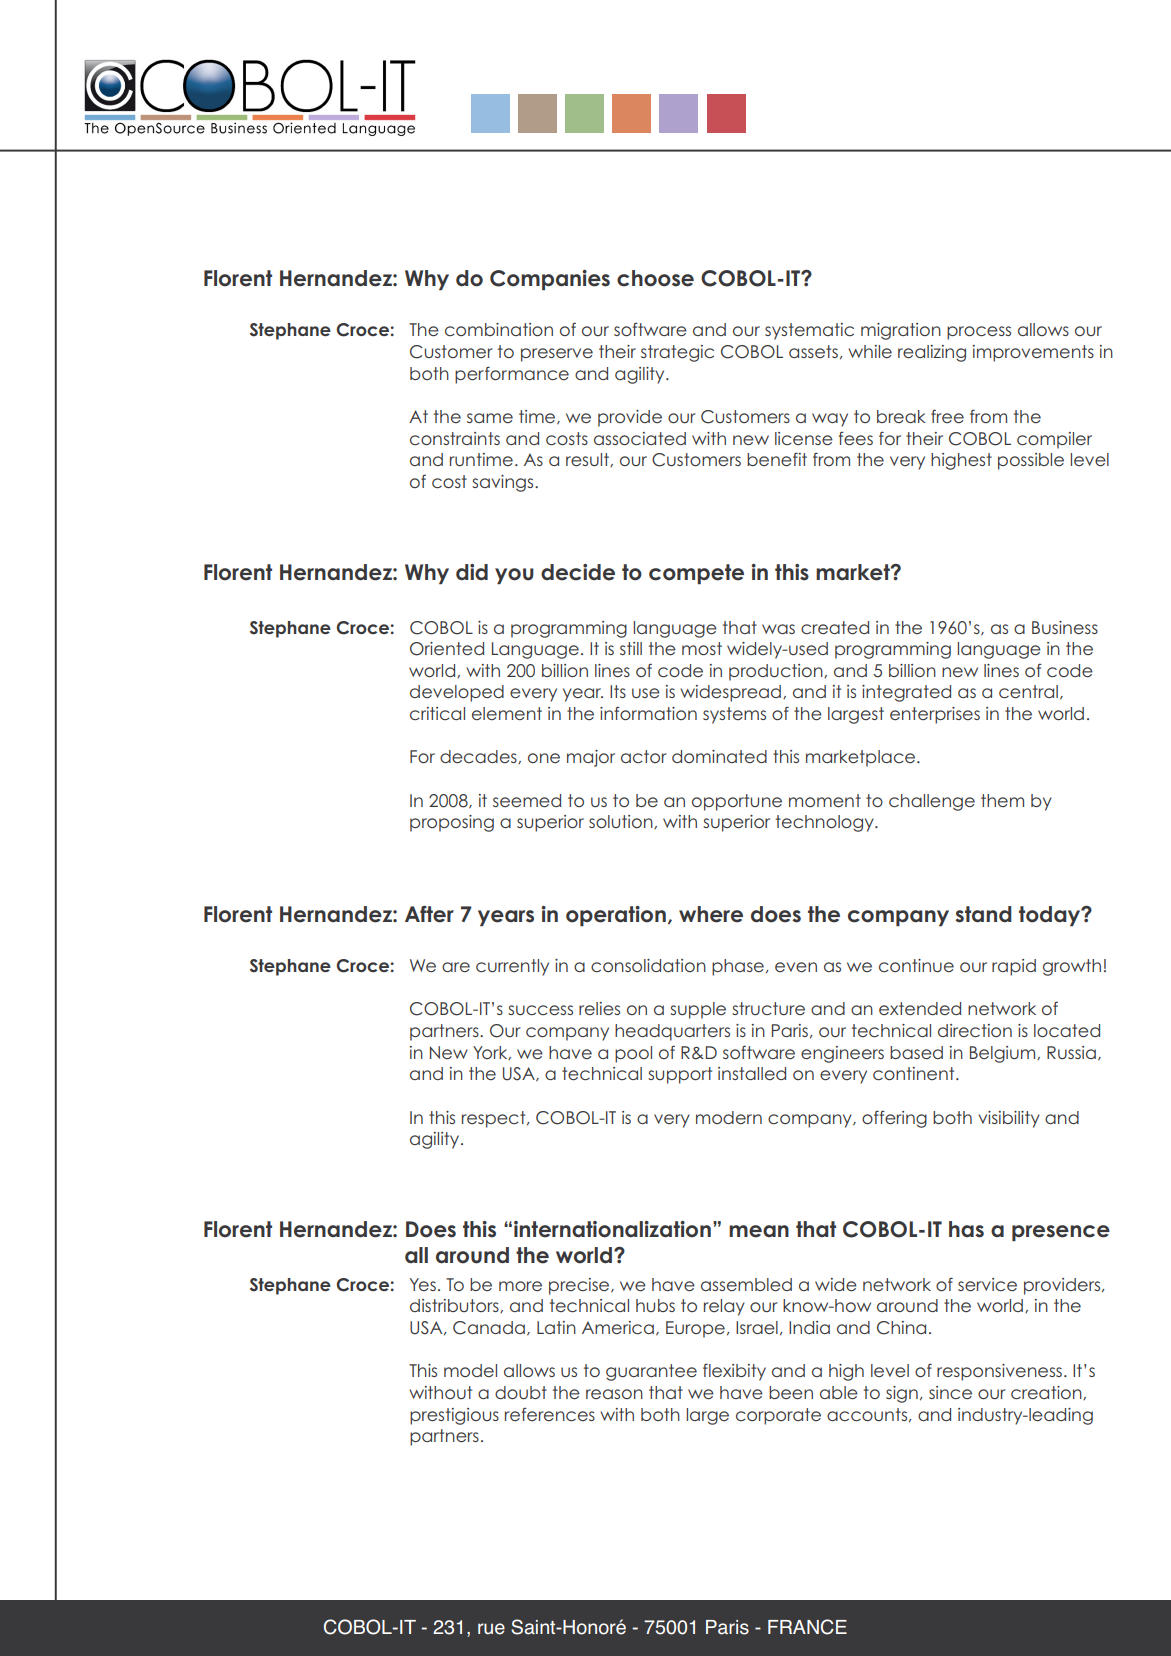  What do you see at coordinates (1033, 353) in the screenshot?
I see `improvements` at bounding box center [1033, 353].
